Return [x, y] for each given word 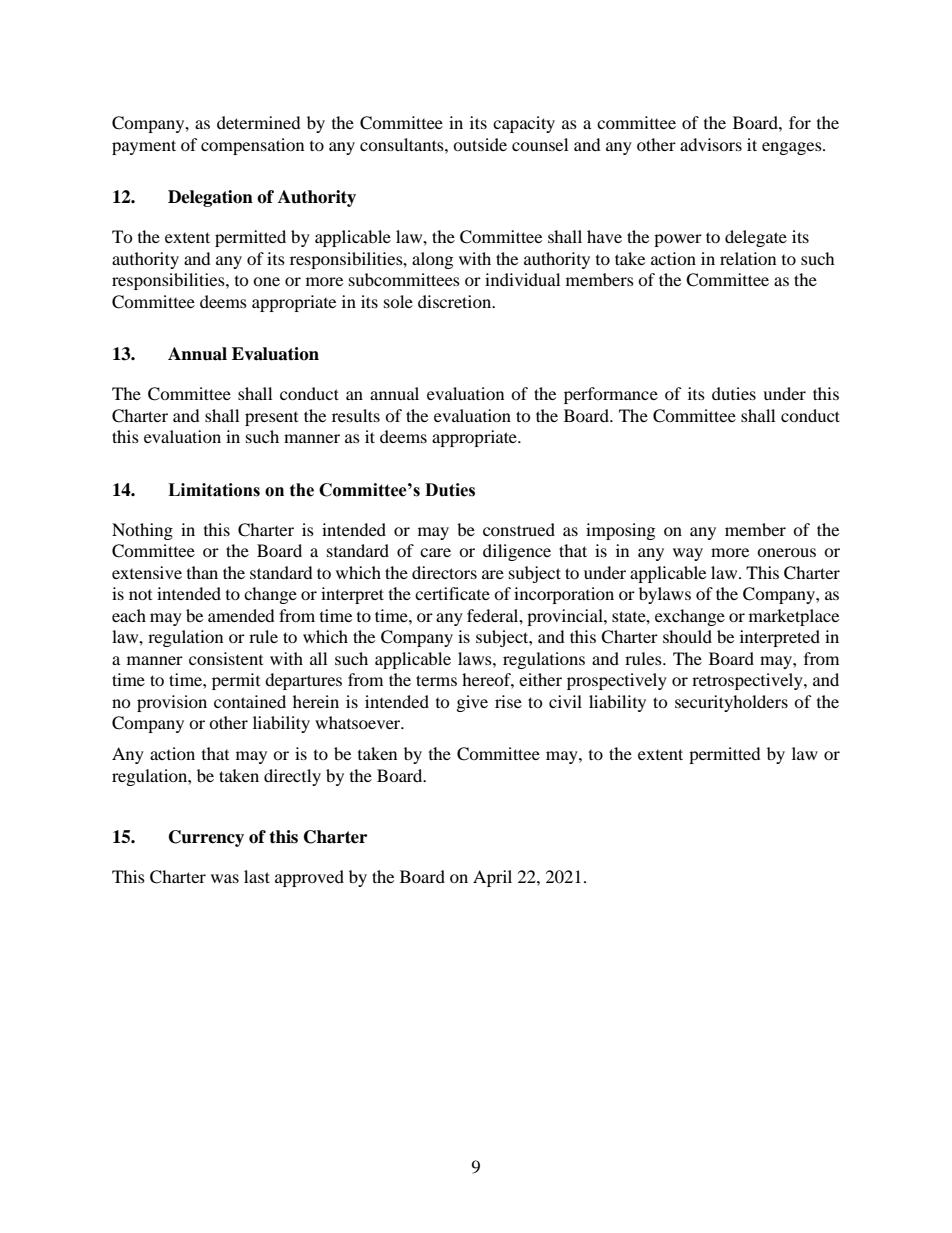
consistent [226, 658]
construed [519, 529]
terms [436, 680]
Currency [206, 838]
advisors [711, 144]
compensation [252, 146]
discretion [456, 301]
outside [480, 144]
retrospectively [748, 681]
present [271, 419]
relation [748, 258]
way [688, 554]
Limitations [214, 490]
